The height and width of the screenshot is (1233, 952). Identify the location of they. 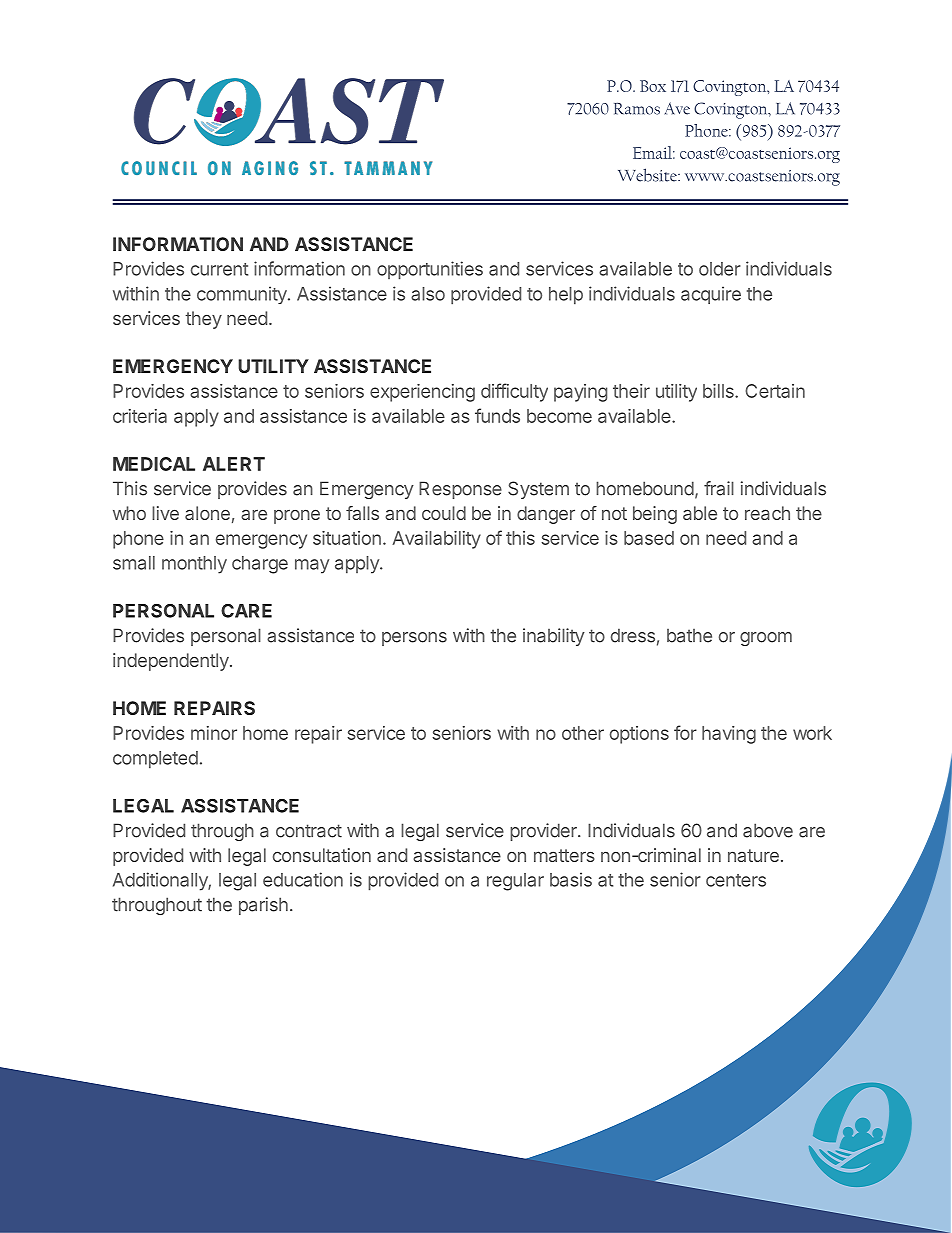
(203, 320).
